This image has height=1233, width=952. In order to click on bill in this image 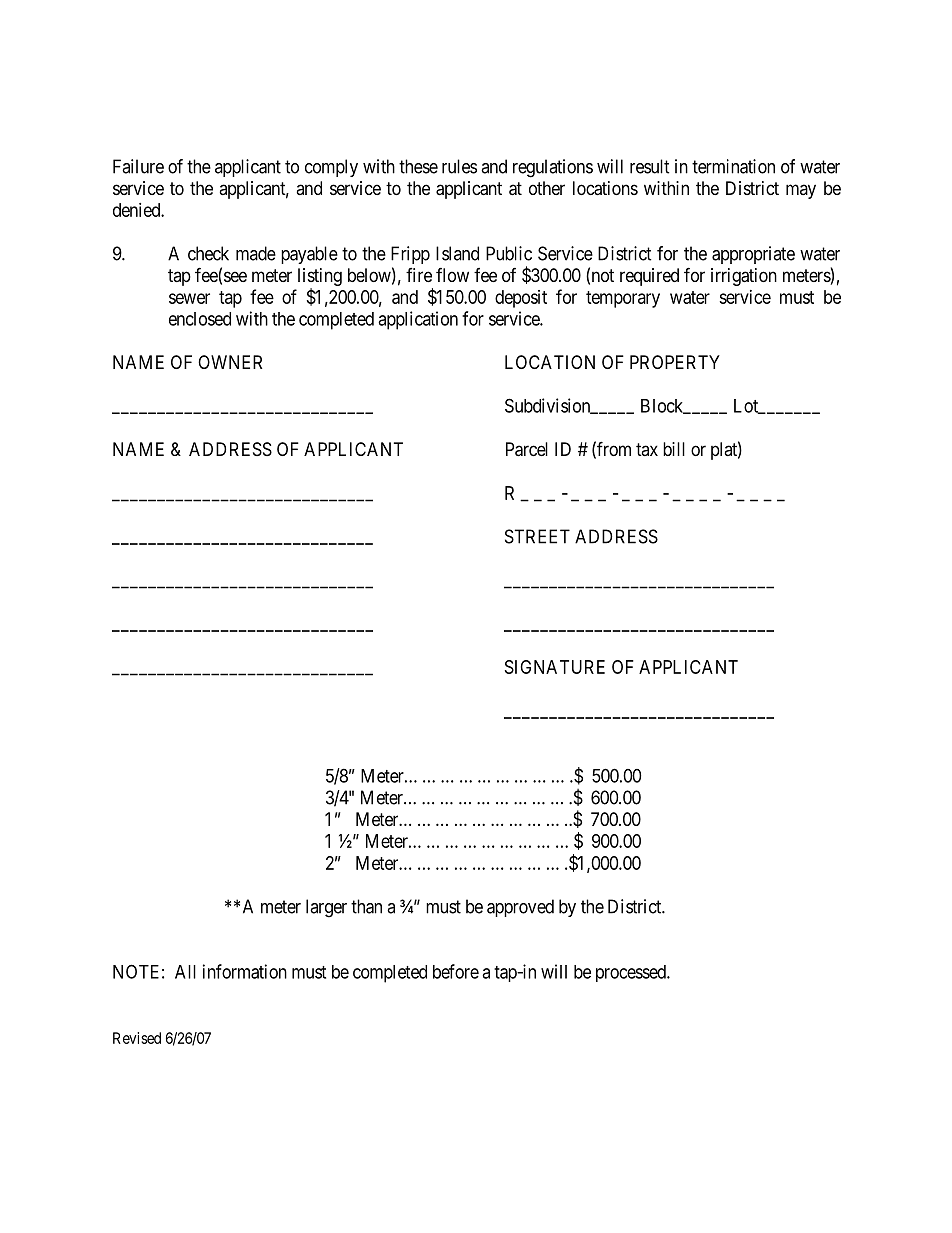, I will do `click(674, 449)`.
